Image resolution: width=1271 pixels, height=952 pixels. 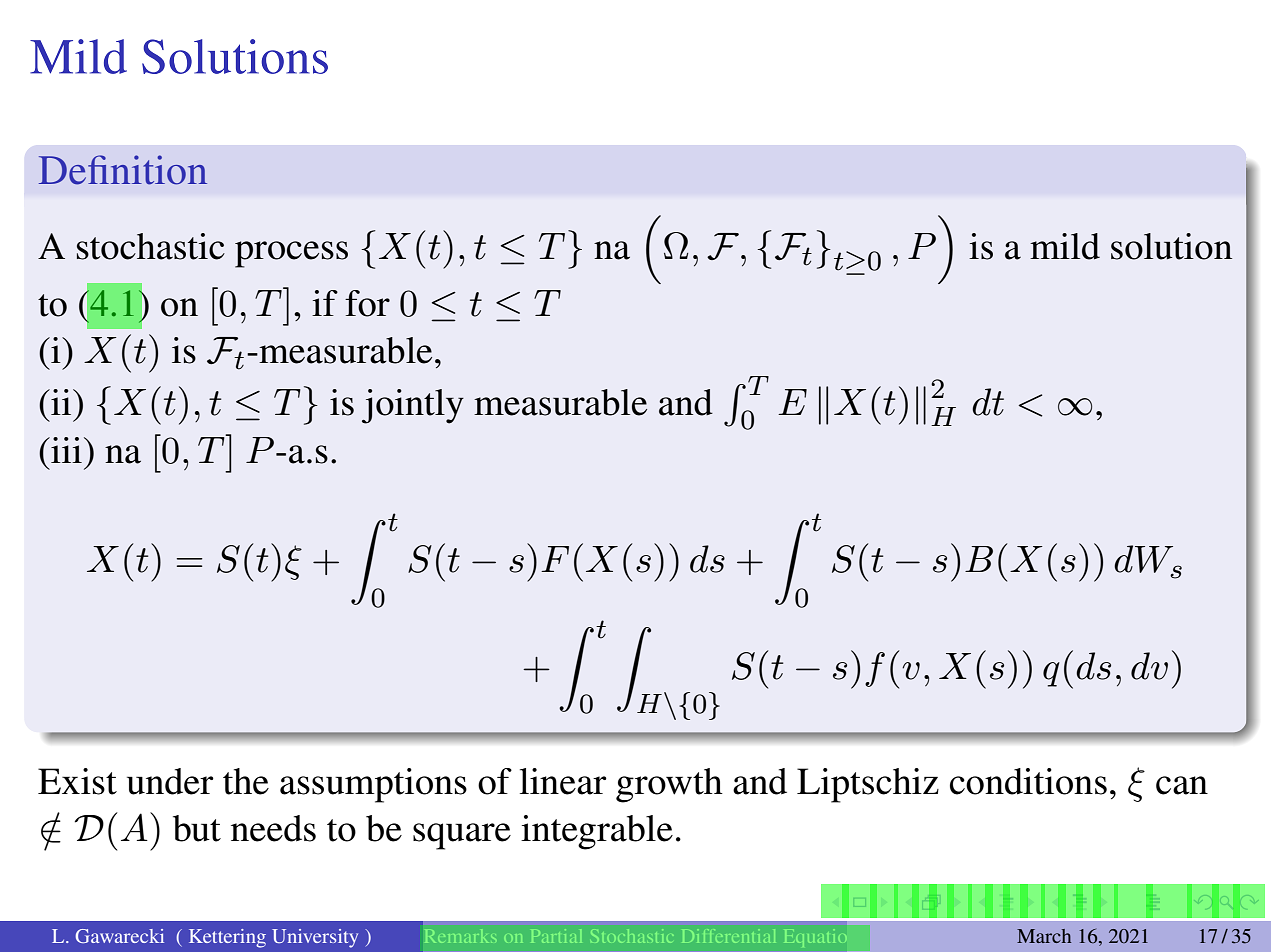 I want to click on iii, so click(x=65, y=450).
